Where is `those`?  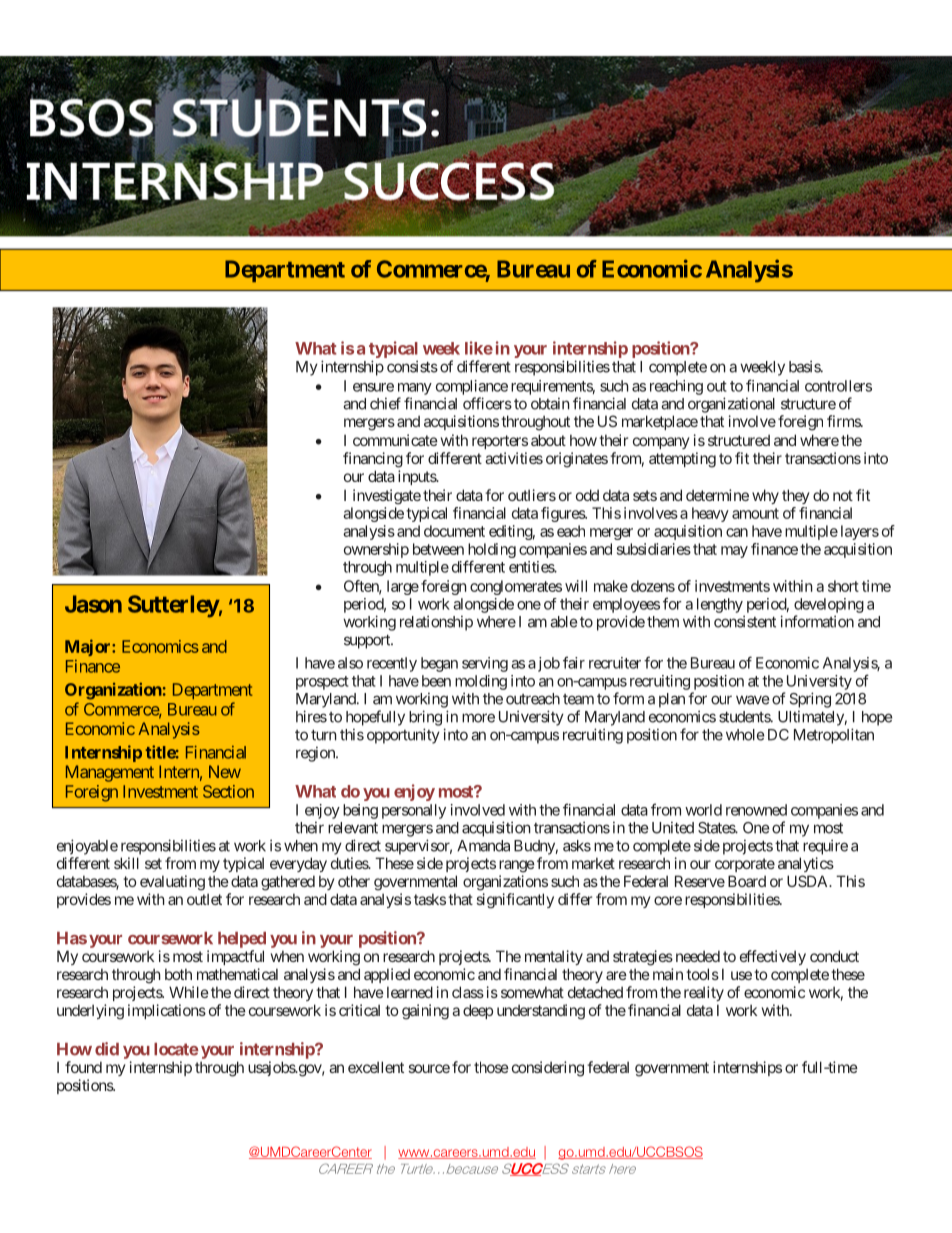
those is located at coordinates (491, 1067).
